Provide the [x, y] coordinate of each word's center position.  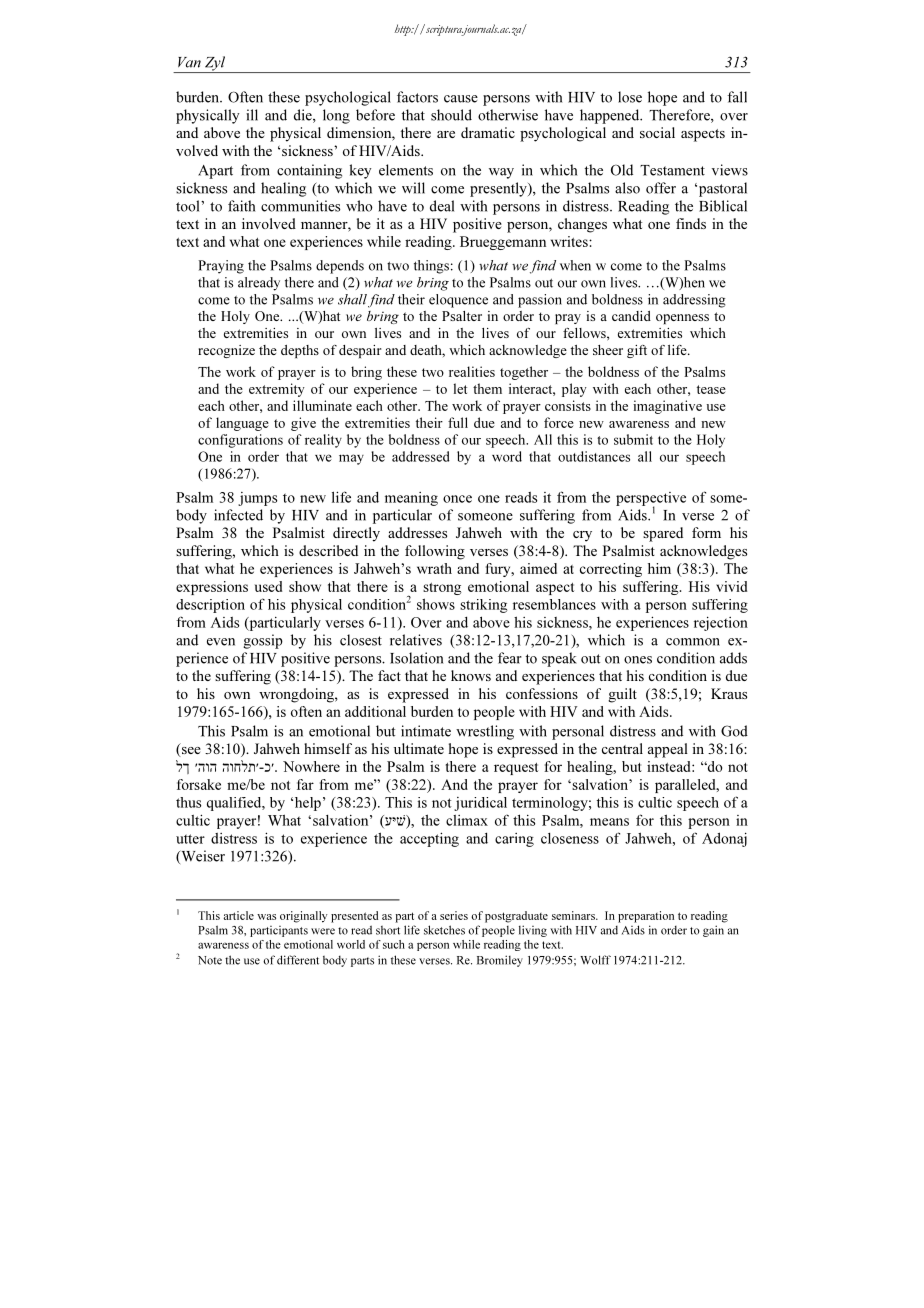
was [266, 917]
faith [241, 206]
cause [461, 99]
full [458, 422]
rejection [721, 623]
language [242, 424]
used [268, 586]
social [657, 132]
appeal [668, 750]
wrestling [485, 732]
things [431, 267]
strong [442, 589]
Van [189, 62]
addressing [694, 301]
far [305, 784]
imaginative [667, 407]
